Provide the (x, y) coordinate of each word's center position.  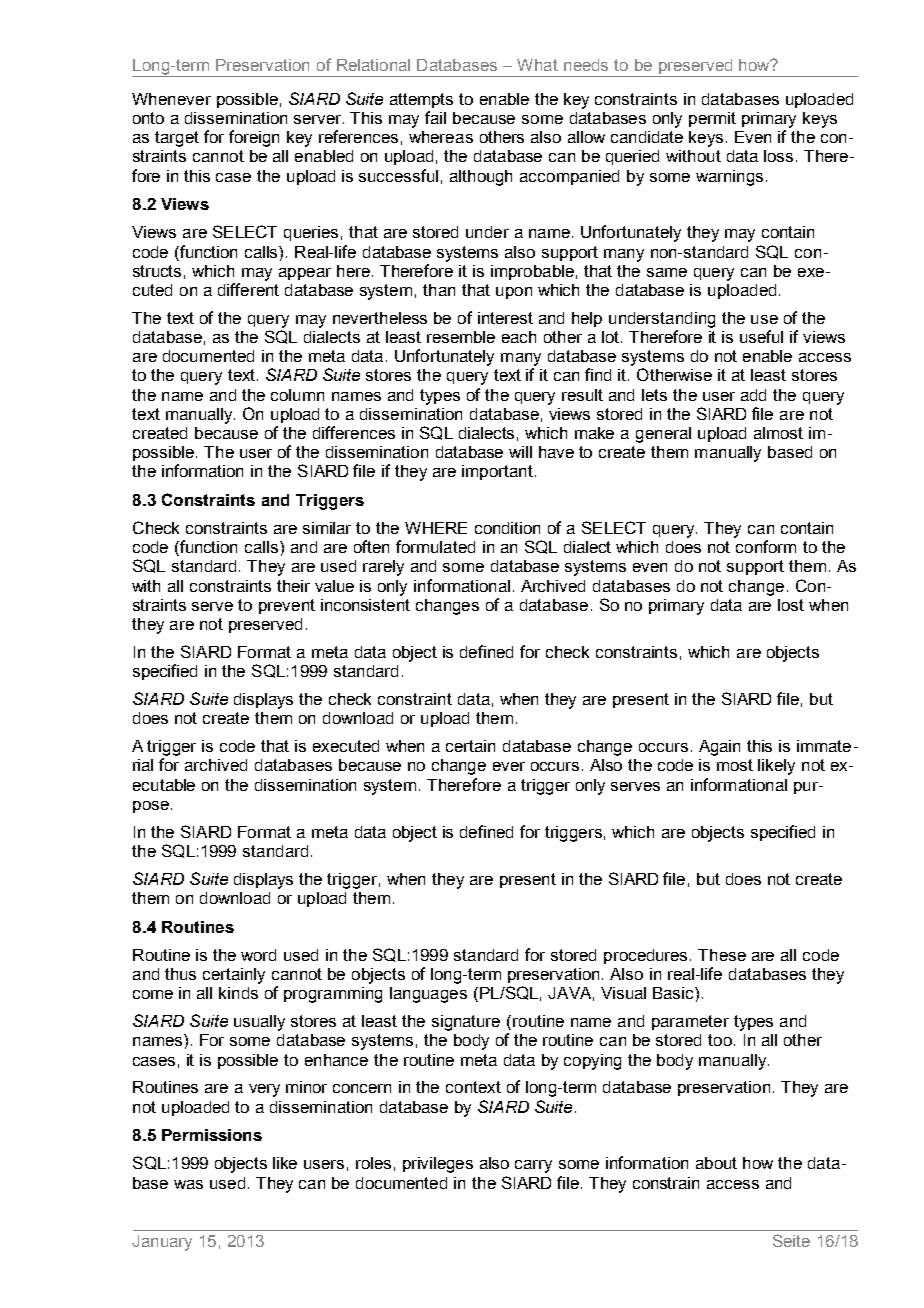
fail (435, 117)
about (716, 1163)
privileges (438, 1165)
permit (712, 119)
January (162, 1243)
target (177, 139)
